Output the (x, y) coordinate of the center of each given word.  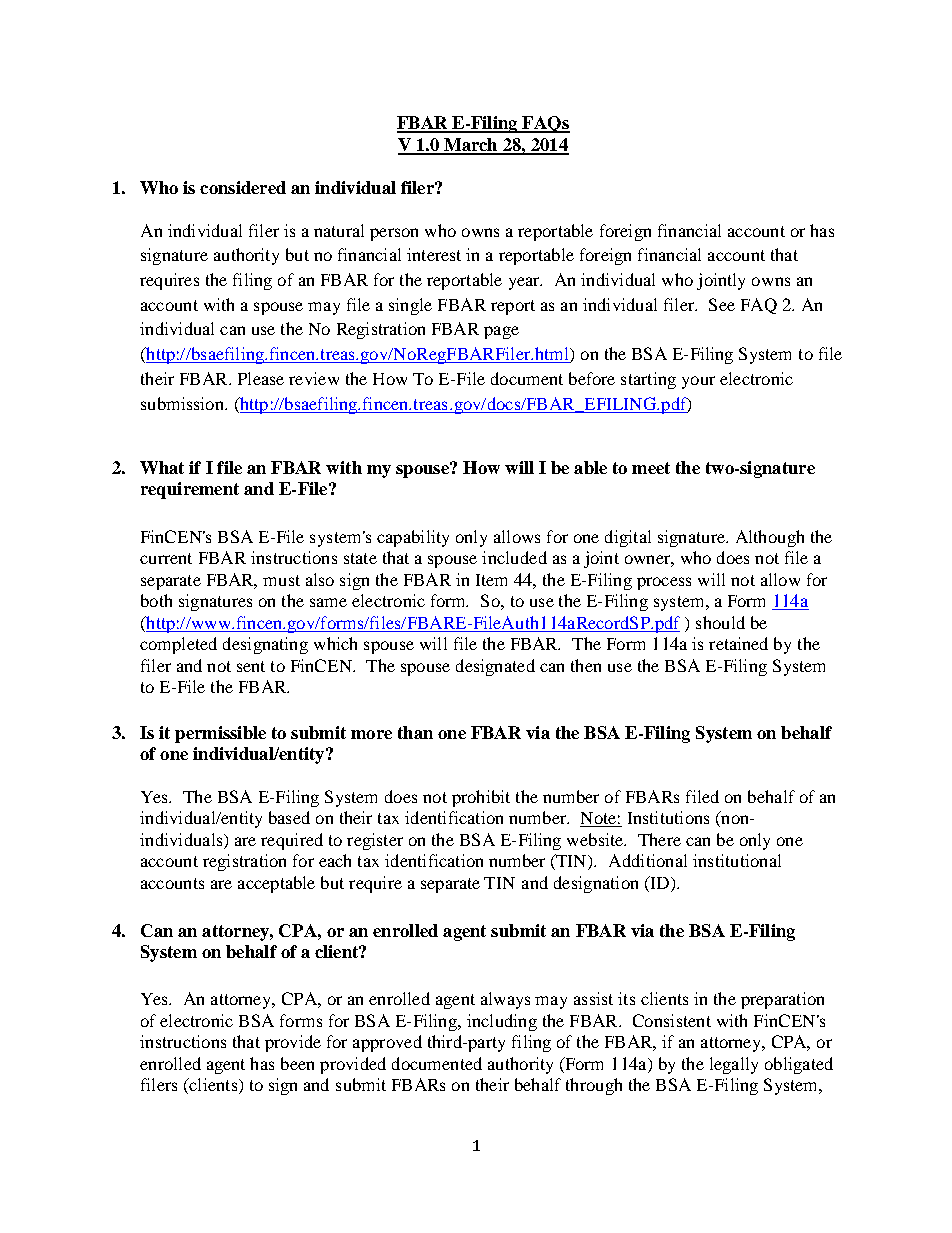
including (502, 1022)
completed (178, 645)
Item (491, 580)
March (471, 146)
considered (243, 187)
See (722, 304)
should (720, 622)
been (297, 1063)
